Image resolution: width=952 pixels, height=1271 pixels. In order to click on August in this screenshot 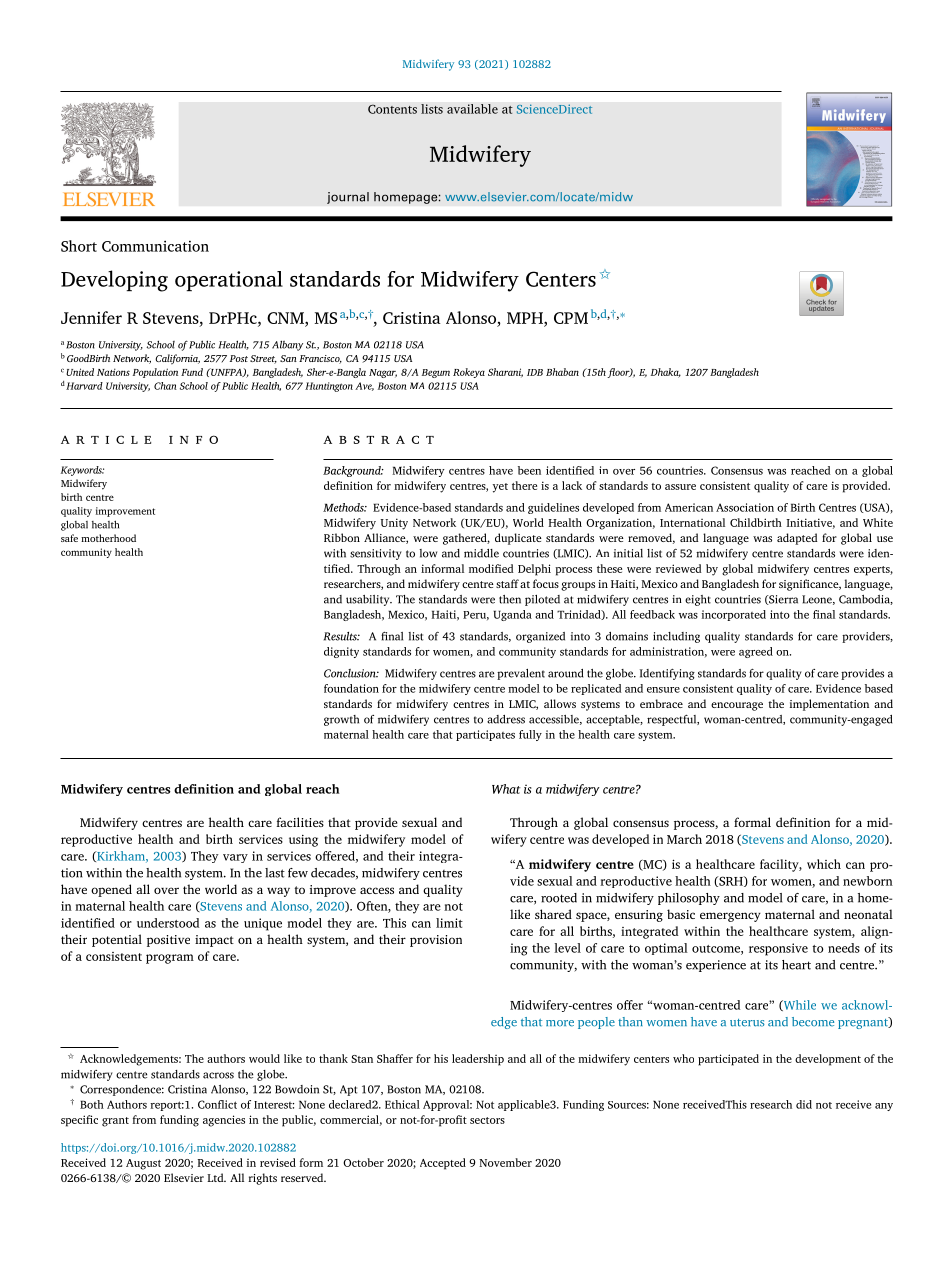, I will do `click(143, 1164)`.
